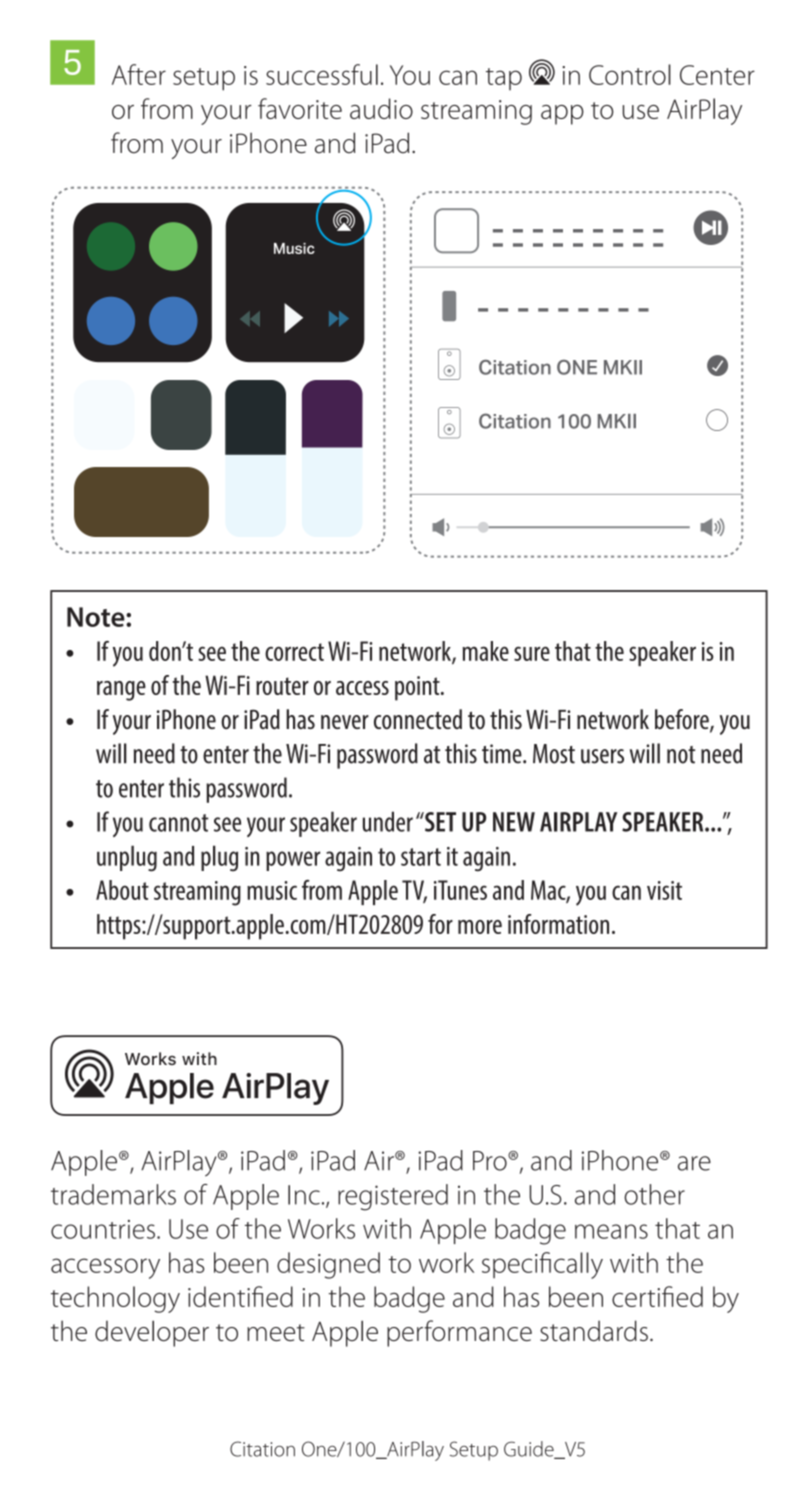  What do you see at coordinates (558, 924) in the page?
I see `information` at bounding box center [558, 924].
